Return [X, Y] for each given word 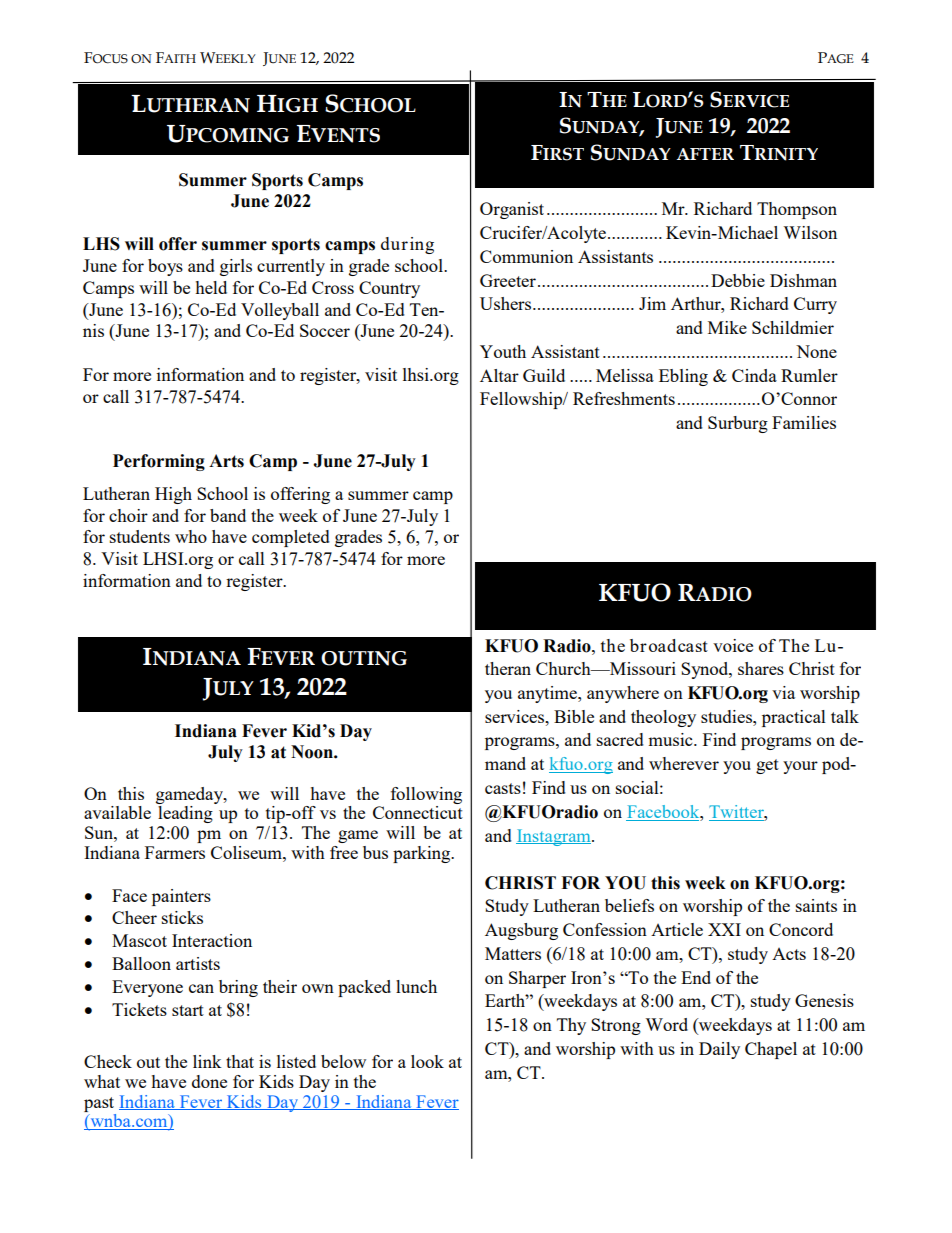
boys [165, 267]
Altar [499, 375]
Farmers [175, 852]
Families [804, 422]
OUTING [364, 658]
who [191, 536]
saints [816, 905]
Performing [159, 462]
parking [423, 854]
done [209, 1081]
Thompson [797, 210]
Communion [526, 256]
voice [733, 645]
